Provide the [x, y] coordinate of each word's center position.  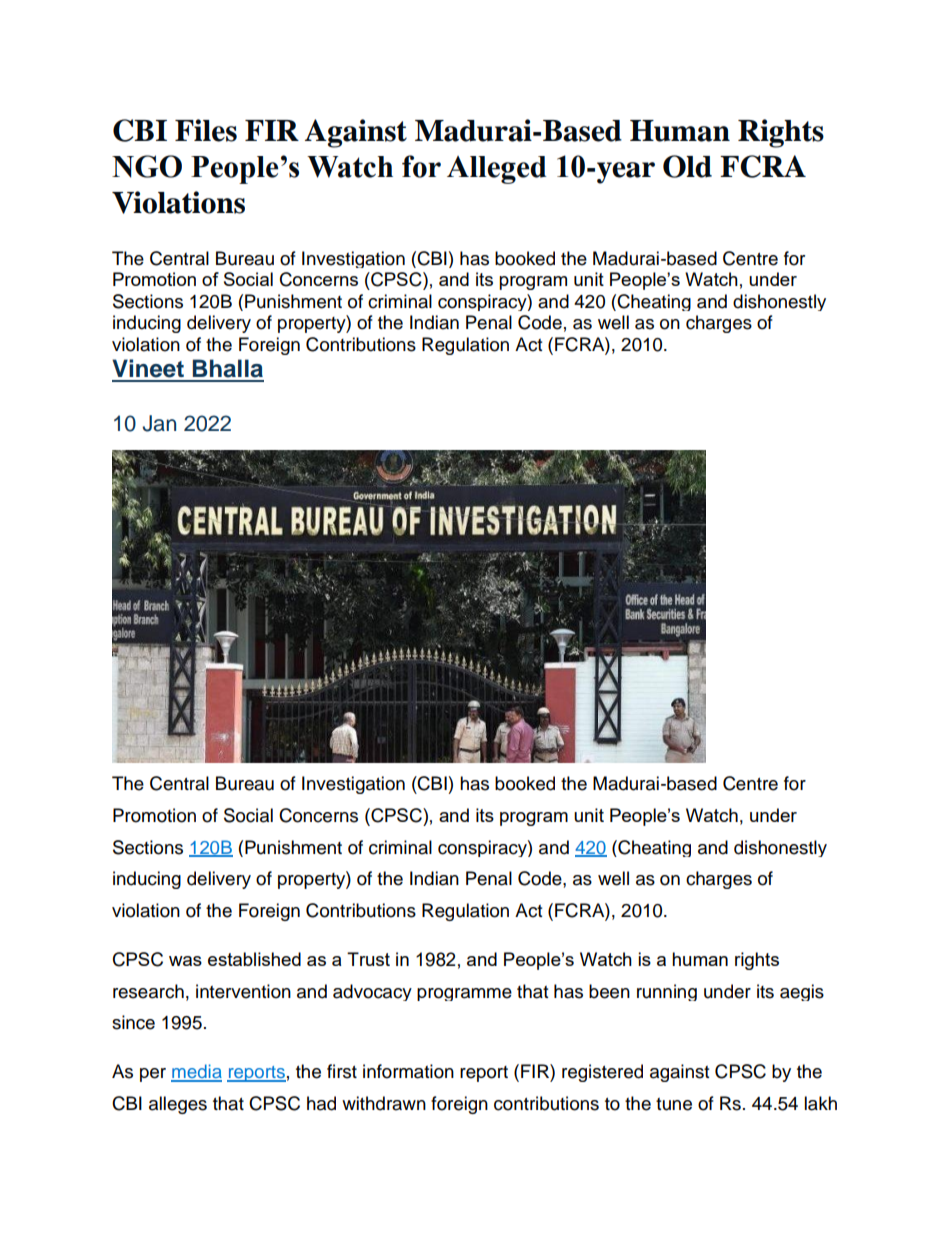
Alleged [497, 170]
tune [674, 1104]
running [667, 992]
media [196, 1072]
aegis [802, 992]
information [408, 1071]
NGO [147, 166]
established [254, 959]
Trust [368, 959]
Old [687, 166]
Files [206, 130]
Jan [159, 423]
